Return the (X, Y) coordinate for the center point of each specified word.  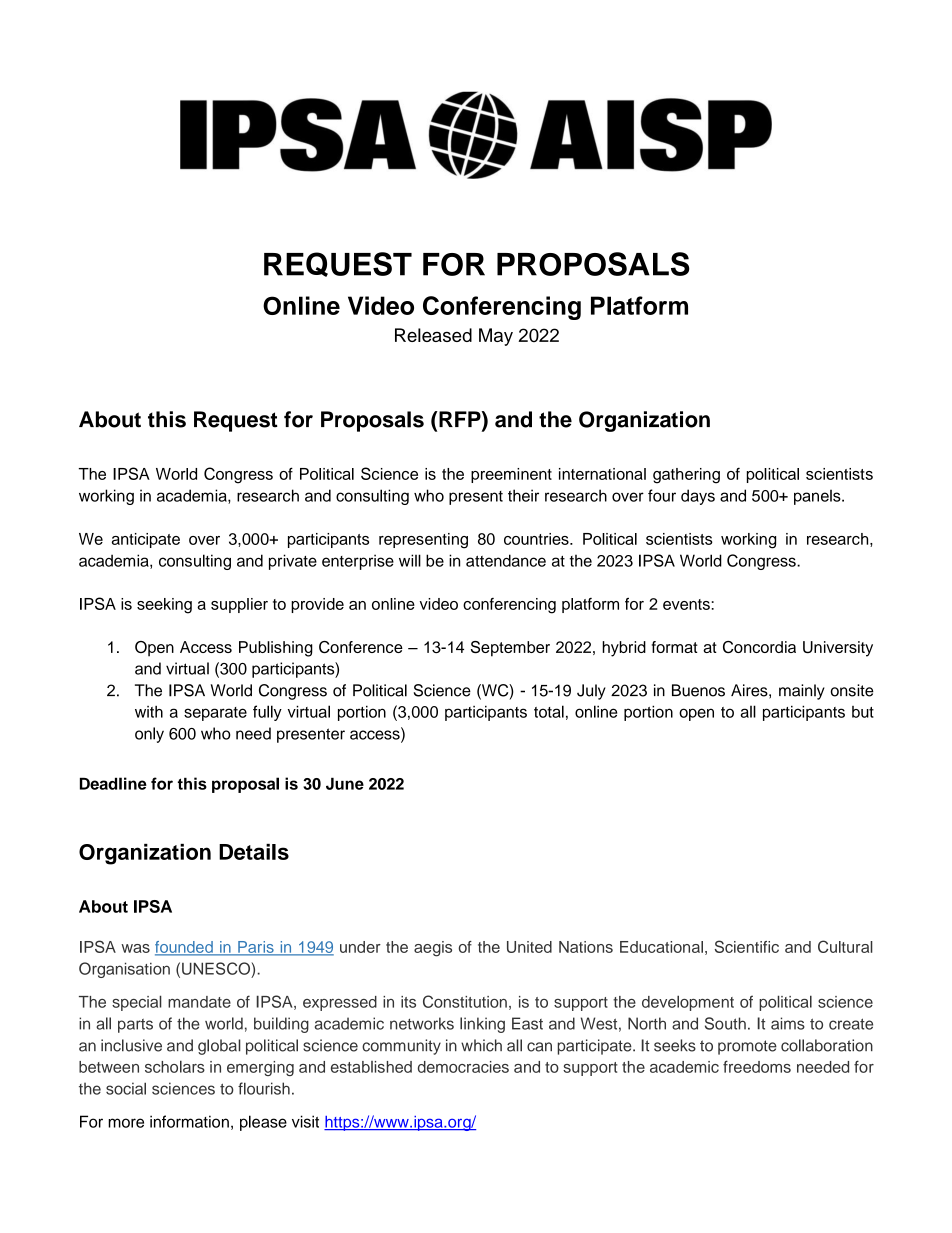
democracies (463, 1067)
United (529, 947)
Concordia (759, 647)
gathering (686, 476)
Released (433, 335)
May (496, 337)
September (510, 649)
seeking (164, 606)
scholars (175, 1066)
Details (254, 852)
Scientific (747, 946)
